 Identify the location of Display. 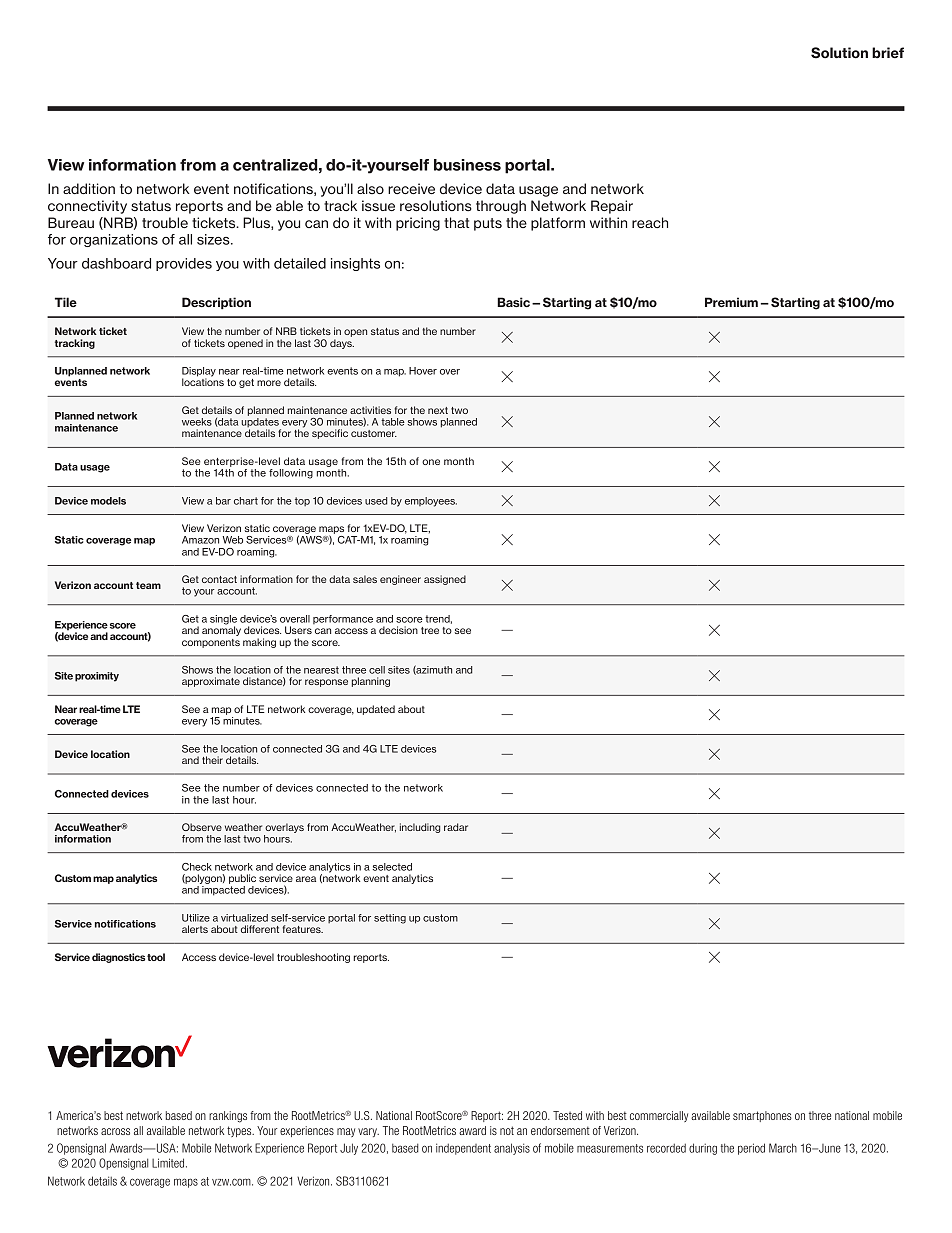
(199, 373).
